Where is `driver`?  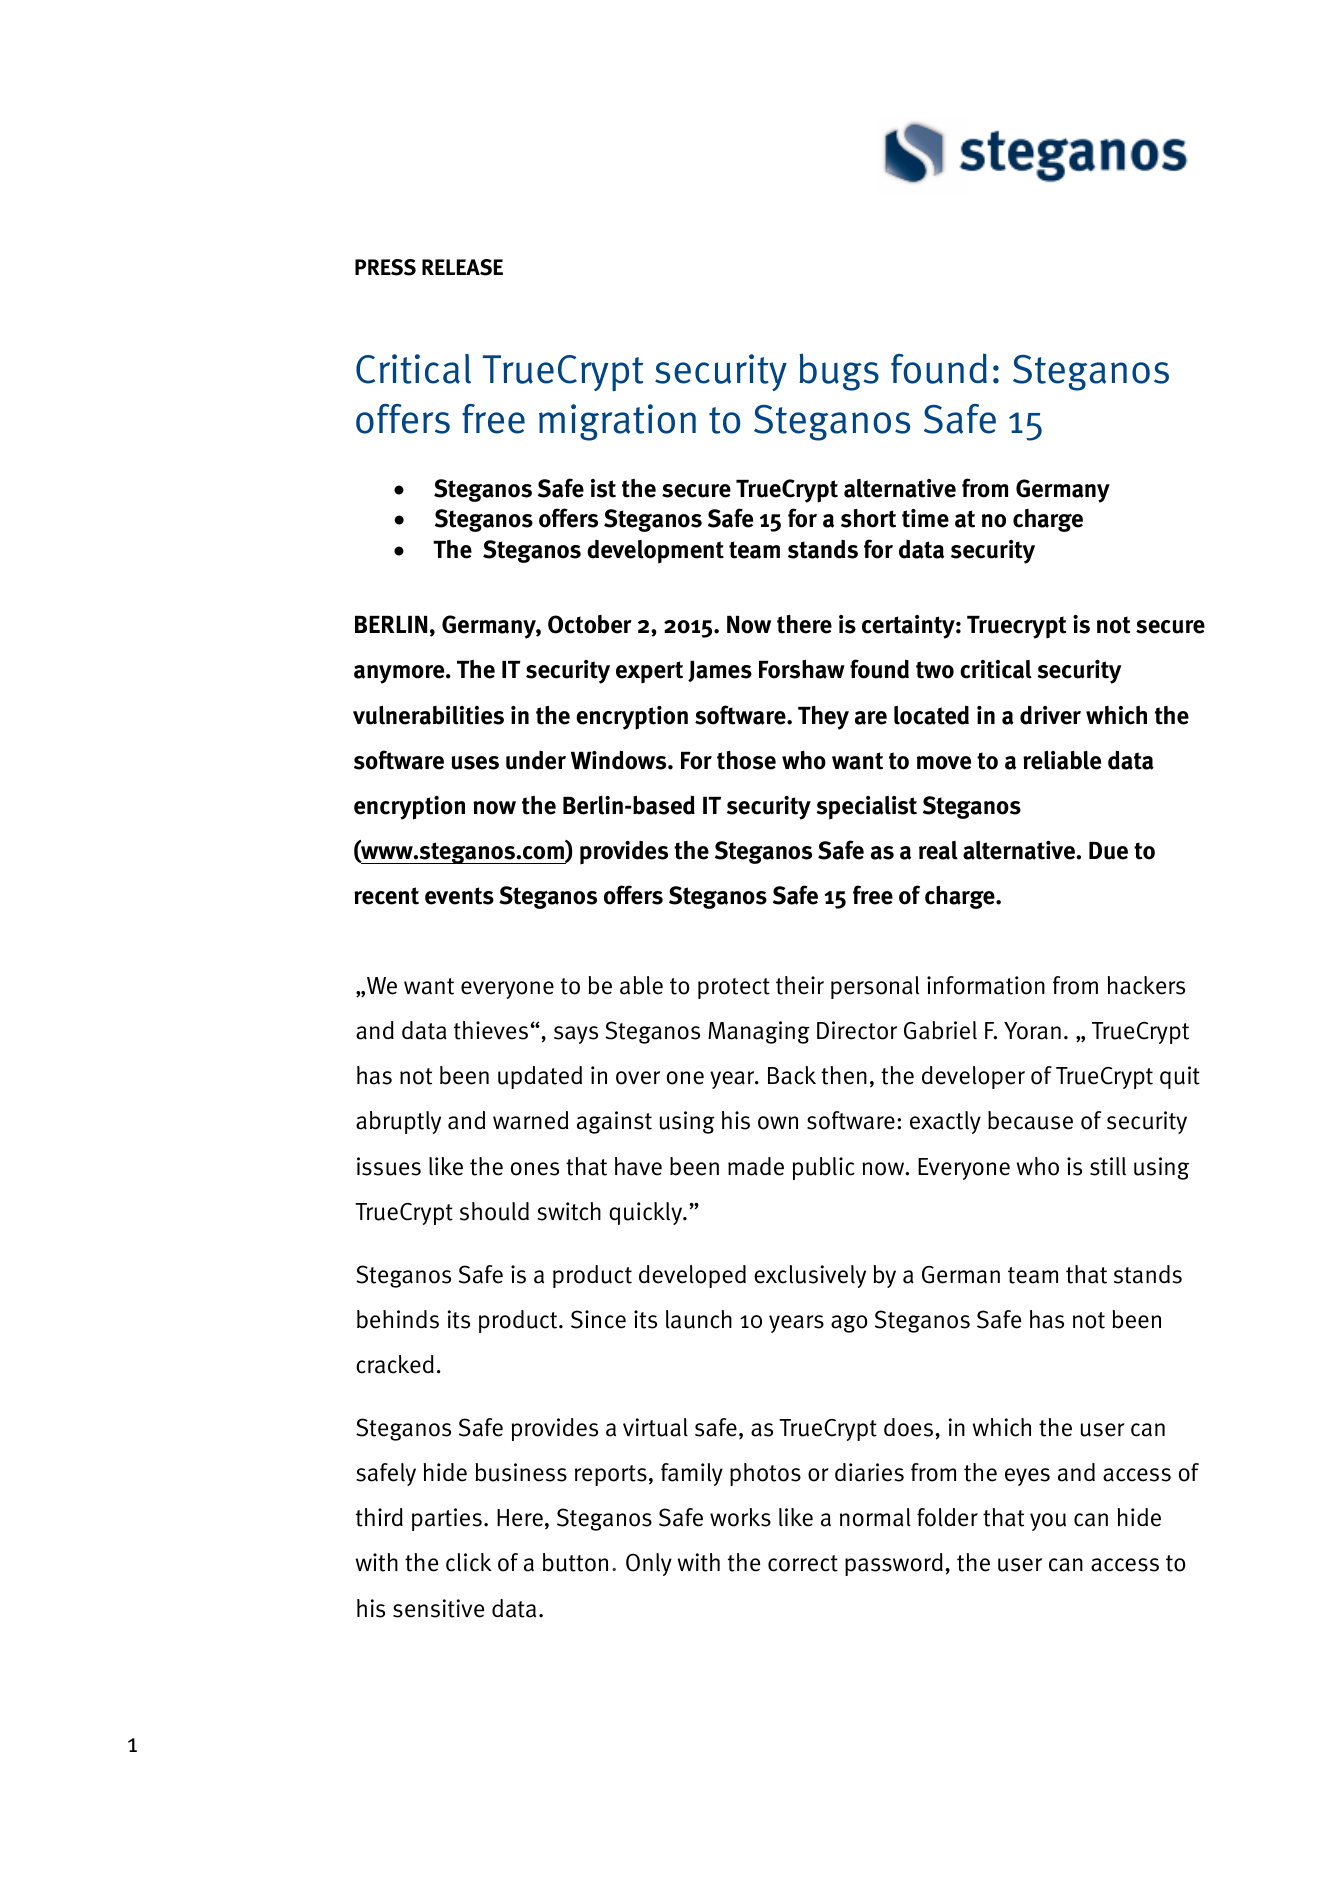 driver is located at coordinates (1050, 715).
